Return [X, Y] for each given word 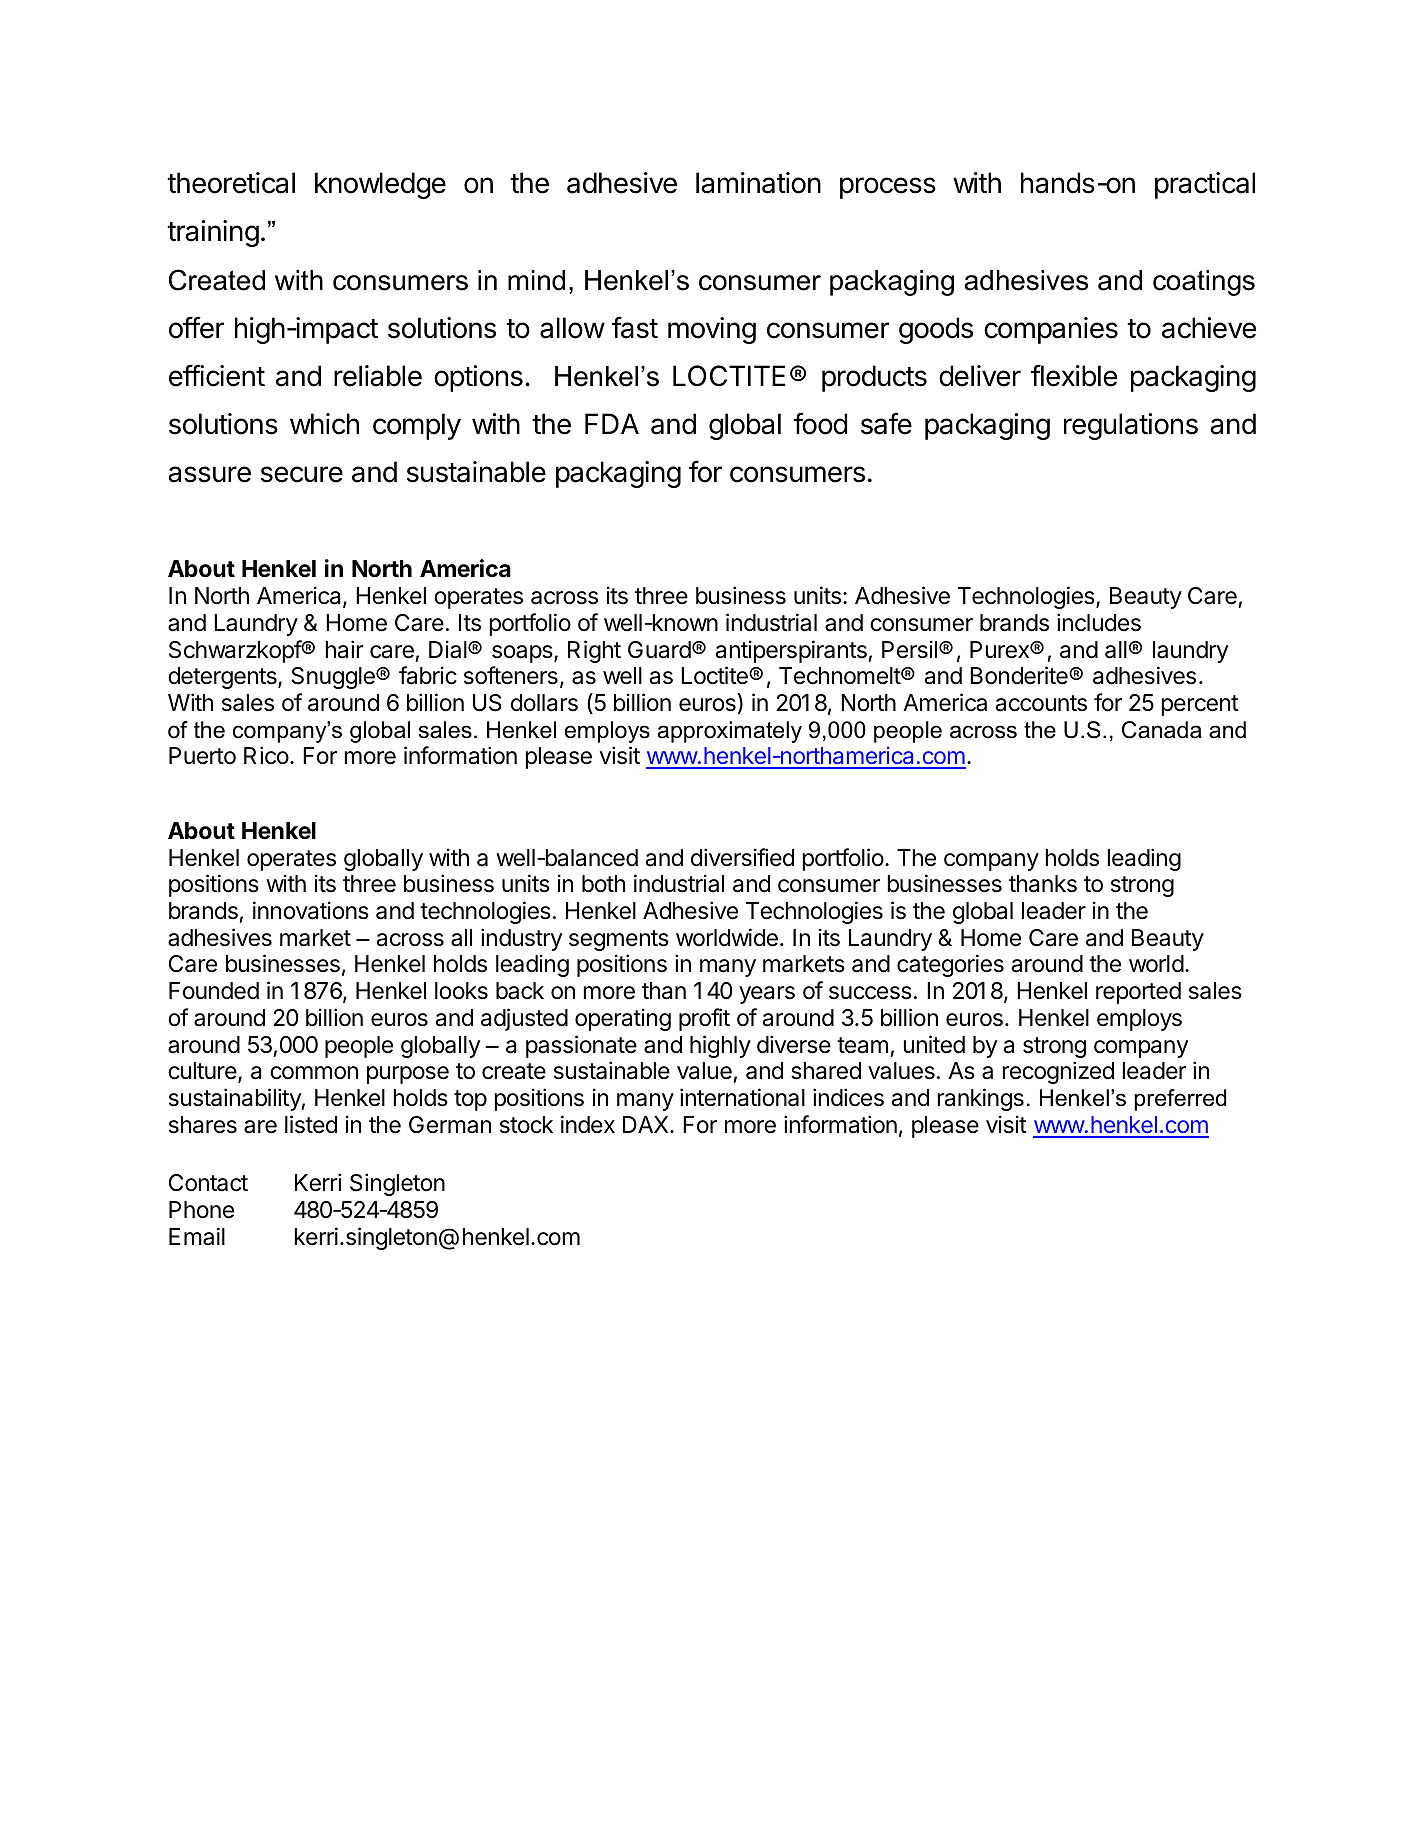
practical [1205, 185]
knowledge [380, 185]
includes [1099, 622]
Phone [201, 1210]
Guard [659, 650]
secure [302, 474]
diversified [742, 857]
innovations [311, 910]
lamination [758, 183]
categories [950, 965]
